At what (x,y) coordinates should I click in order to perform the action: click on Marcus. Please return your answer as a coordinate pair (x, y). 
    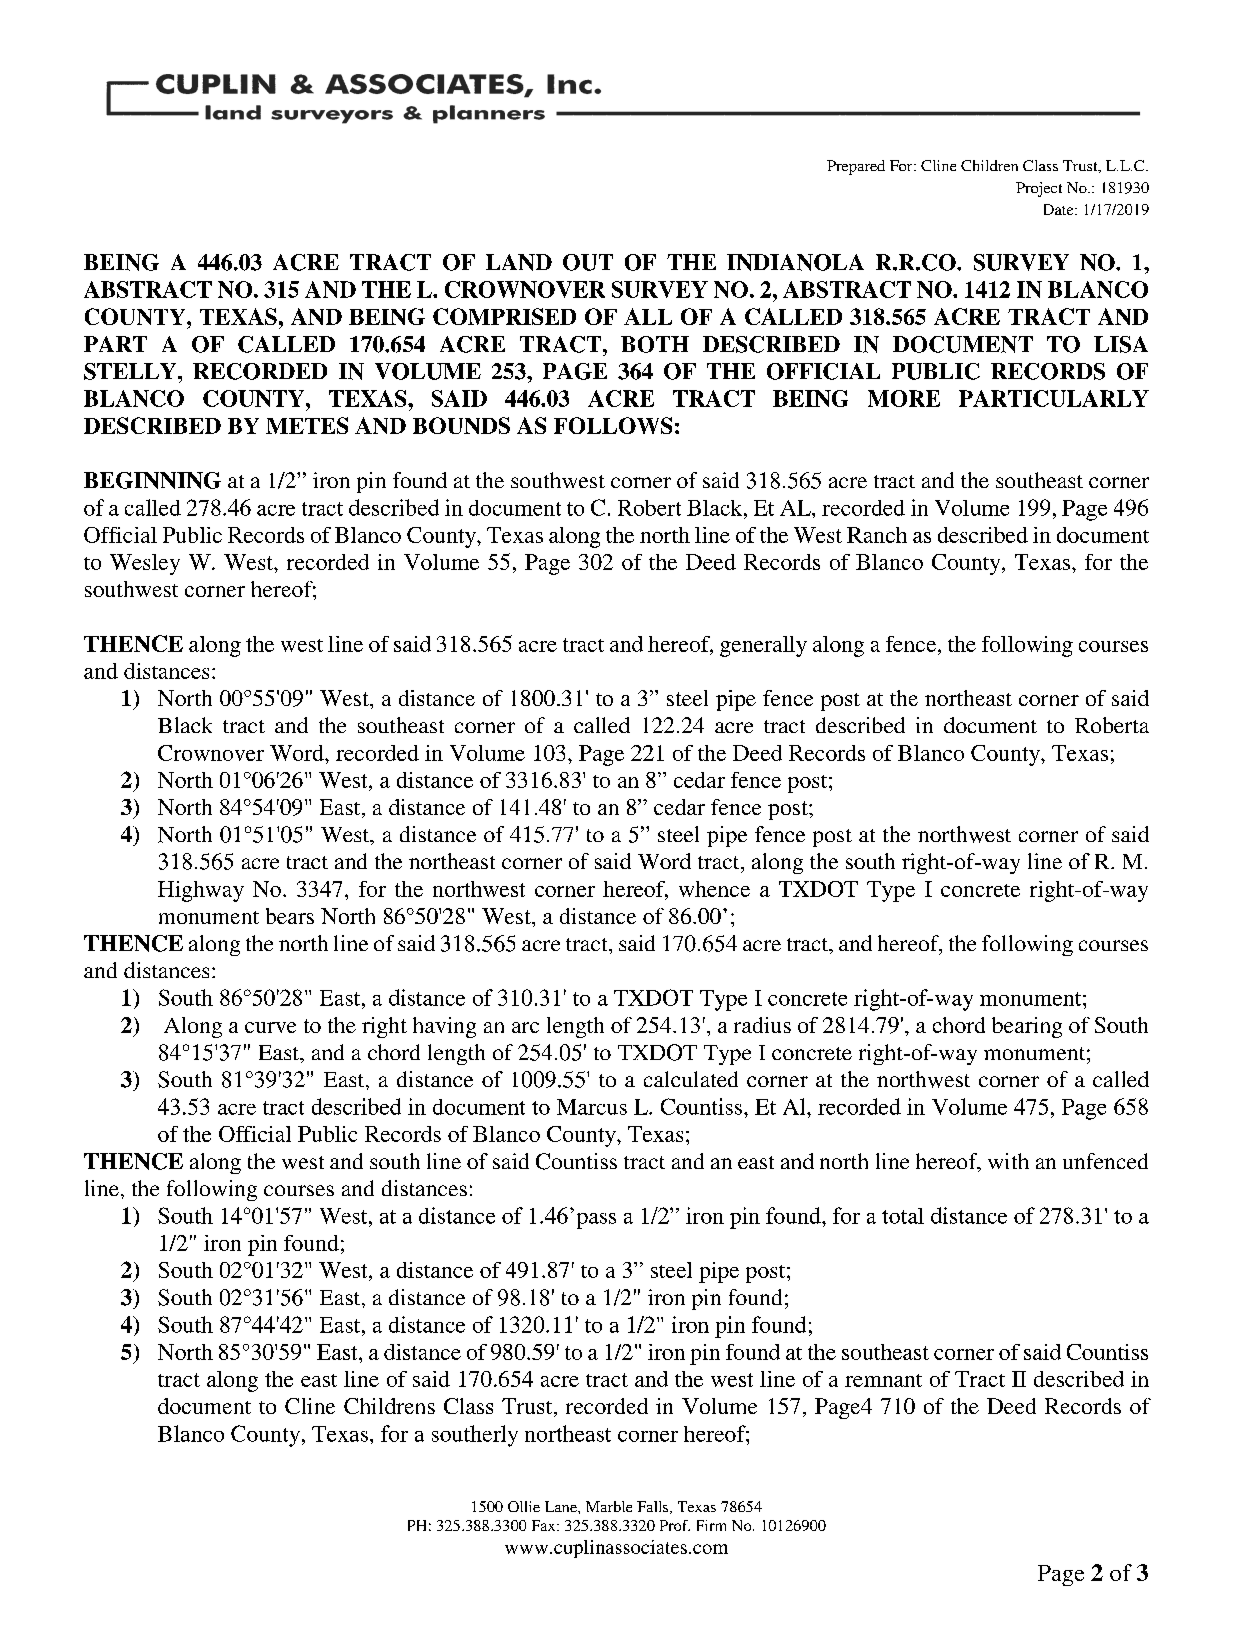
    Looking at the image, I should click on (592, 1107).
